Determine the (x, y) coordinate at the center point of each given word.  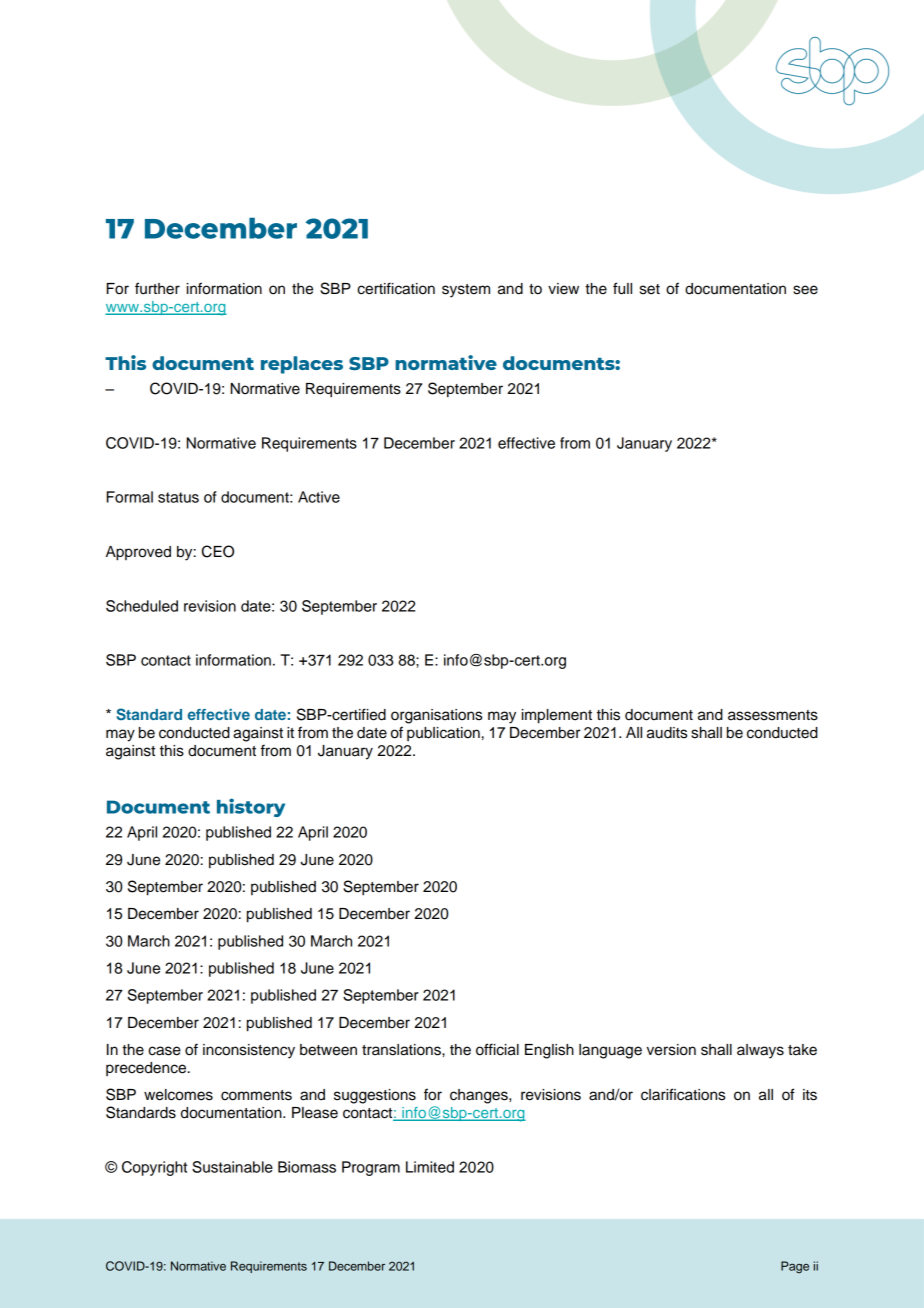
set (650, 289)
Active (319, 497)
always (760, 1051)
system (466, 291)
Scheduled (142, 606)
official (497, 1049)
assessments (773, 715)
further (157, 288)
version (671, 1050)
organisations (436, 716)
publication (443, 734)
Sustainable (232, 1167)
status (178, 497)
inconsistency (249, 1051)
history (251, 807)
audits (667, 733)
